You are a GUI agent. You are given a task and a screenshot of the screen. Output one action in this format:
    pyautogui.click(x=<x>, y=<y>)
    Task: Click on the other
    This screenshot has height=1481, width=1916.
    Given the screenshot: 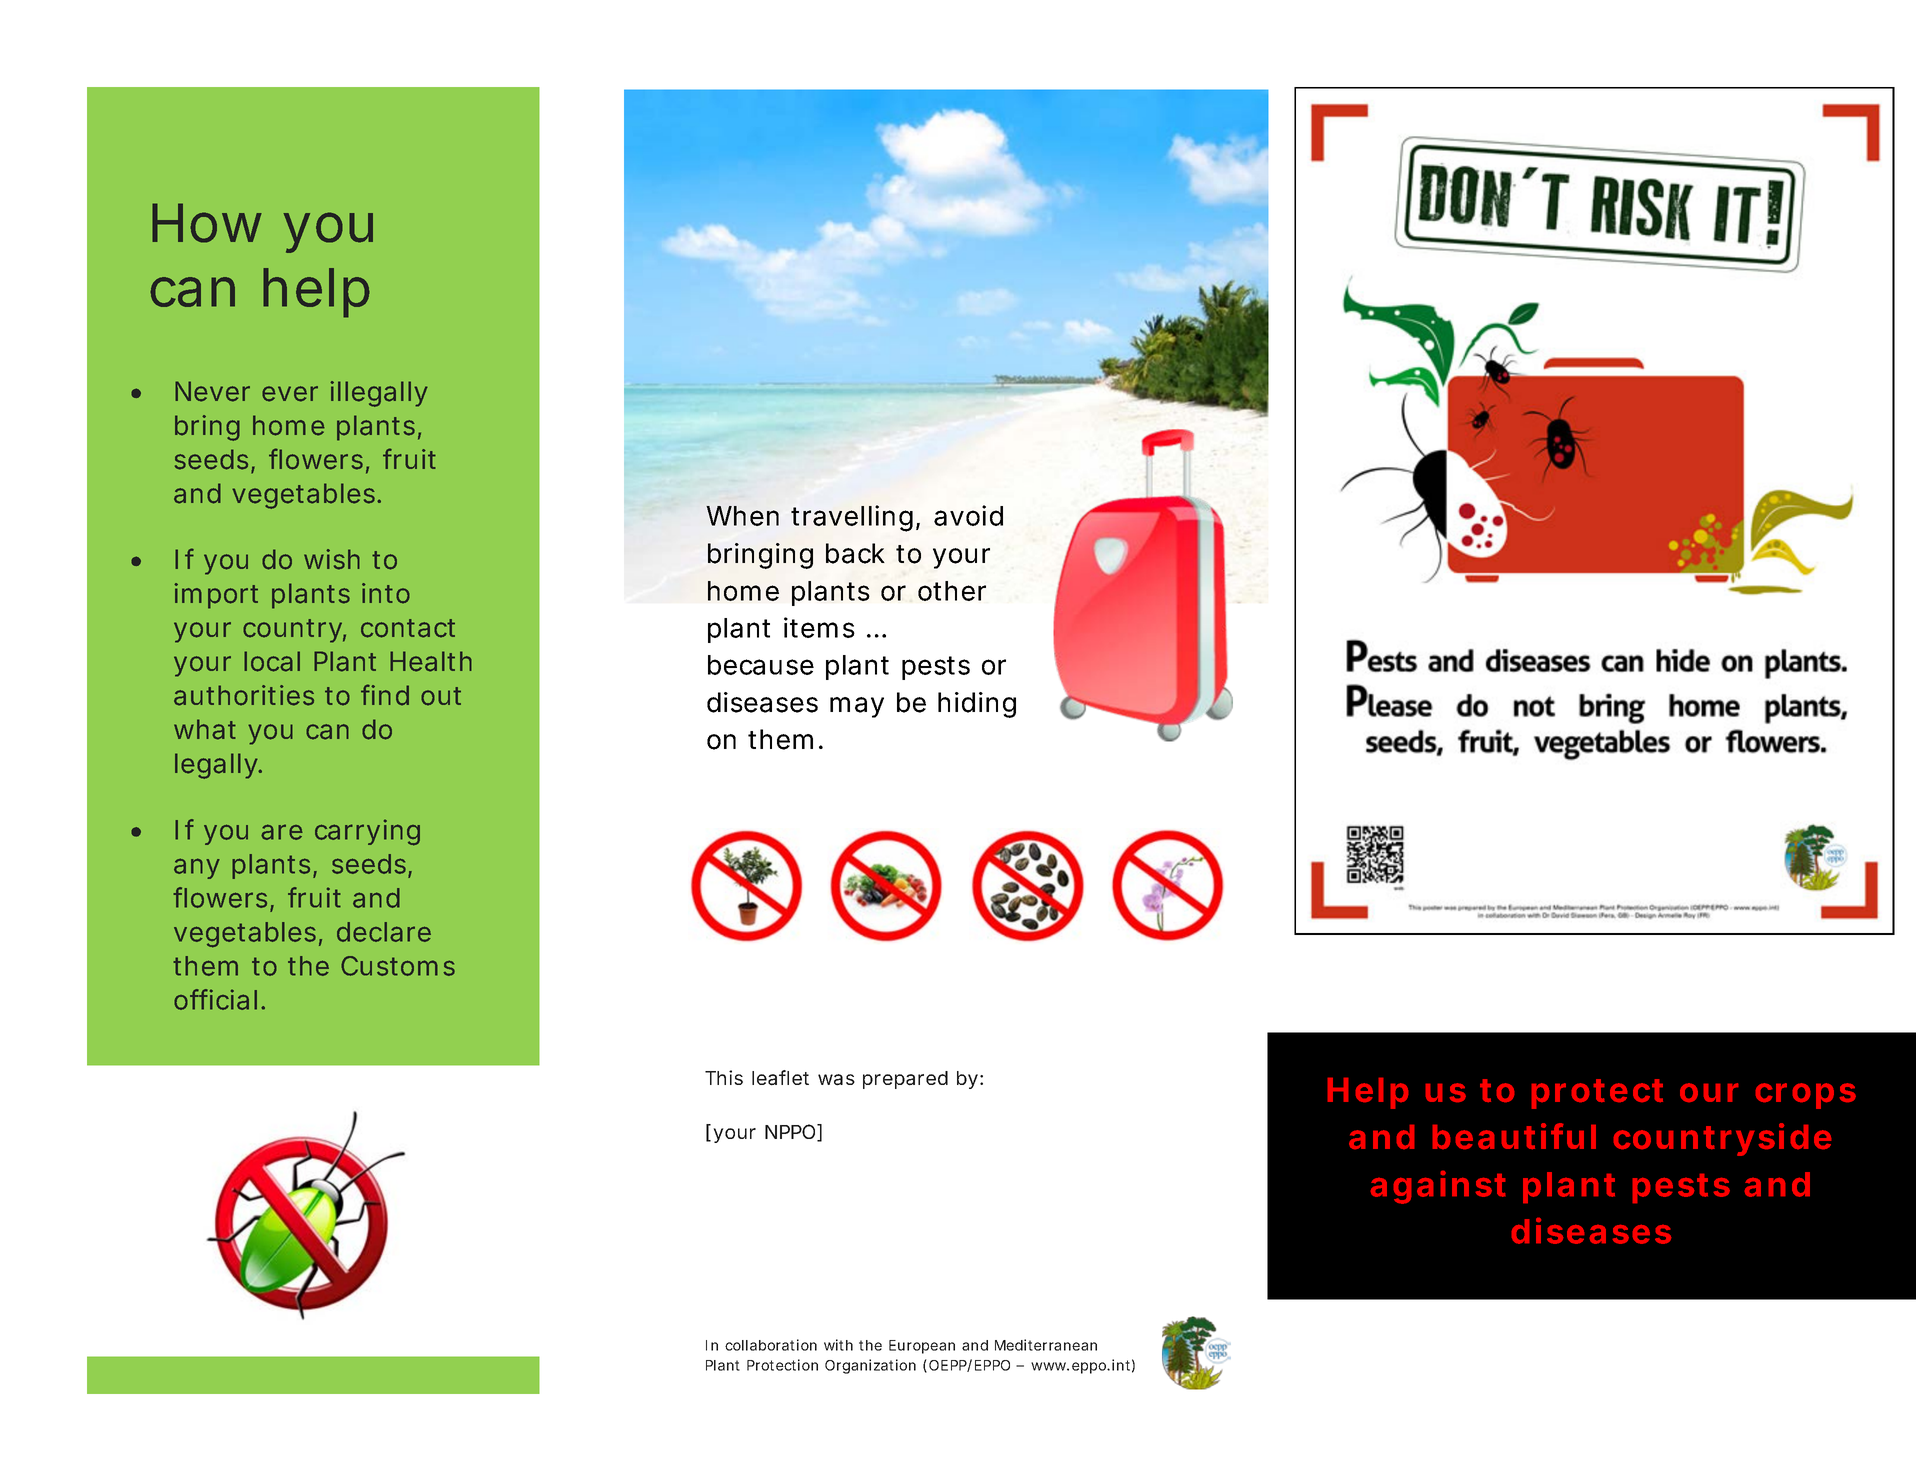 What is the action you would take?
    pyautogui.click(x=952, y=591)
